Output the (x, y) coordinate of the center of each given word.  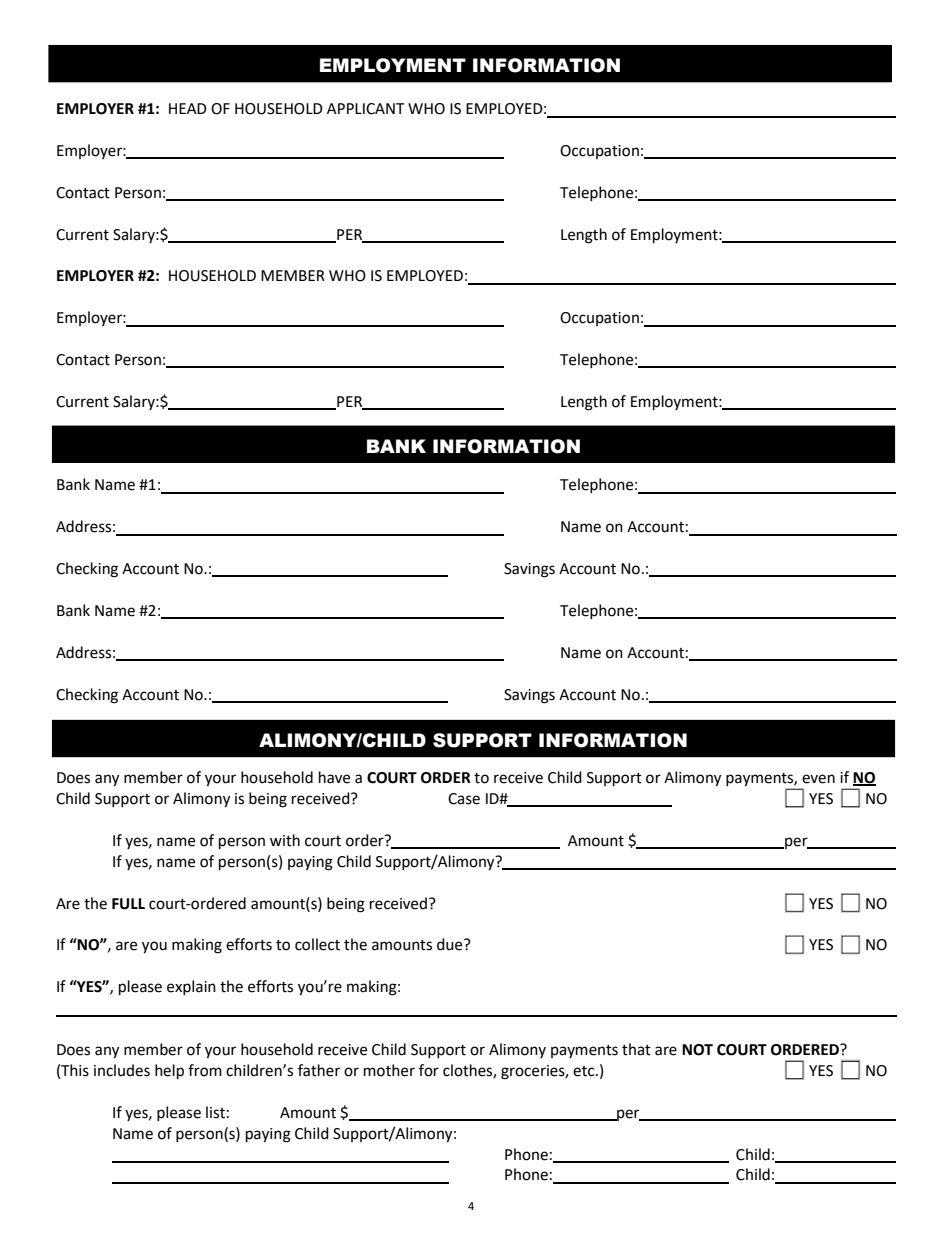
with (285, 840)
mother (389, 1070)
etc (585, 1071)
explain (191, 987)
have (334, 777)
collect (317, 944)
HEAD (188, 108)
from (205, 1070)
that (636, 1049)
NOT (697, 1050)
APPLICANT (366, 109)
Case (464, 799)
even (818, 779)
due (451, 944)
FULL (128, 904)
